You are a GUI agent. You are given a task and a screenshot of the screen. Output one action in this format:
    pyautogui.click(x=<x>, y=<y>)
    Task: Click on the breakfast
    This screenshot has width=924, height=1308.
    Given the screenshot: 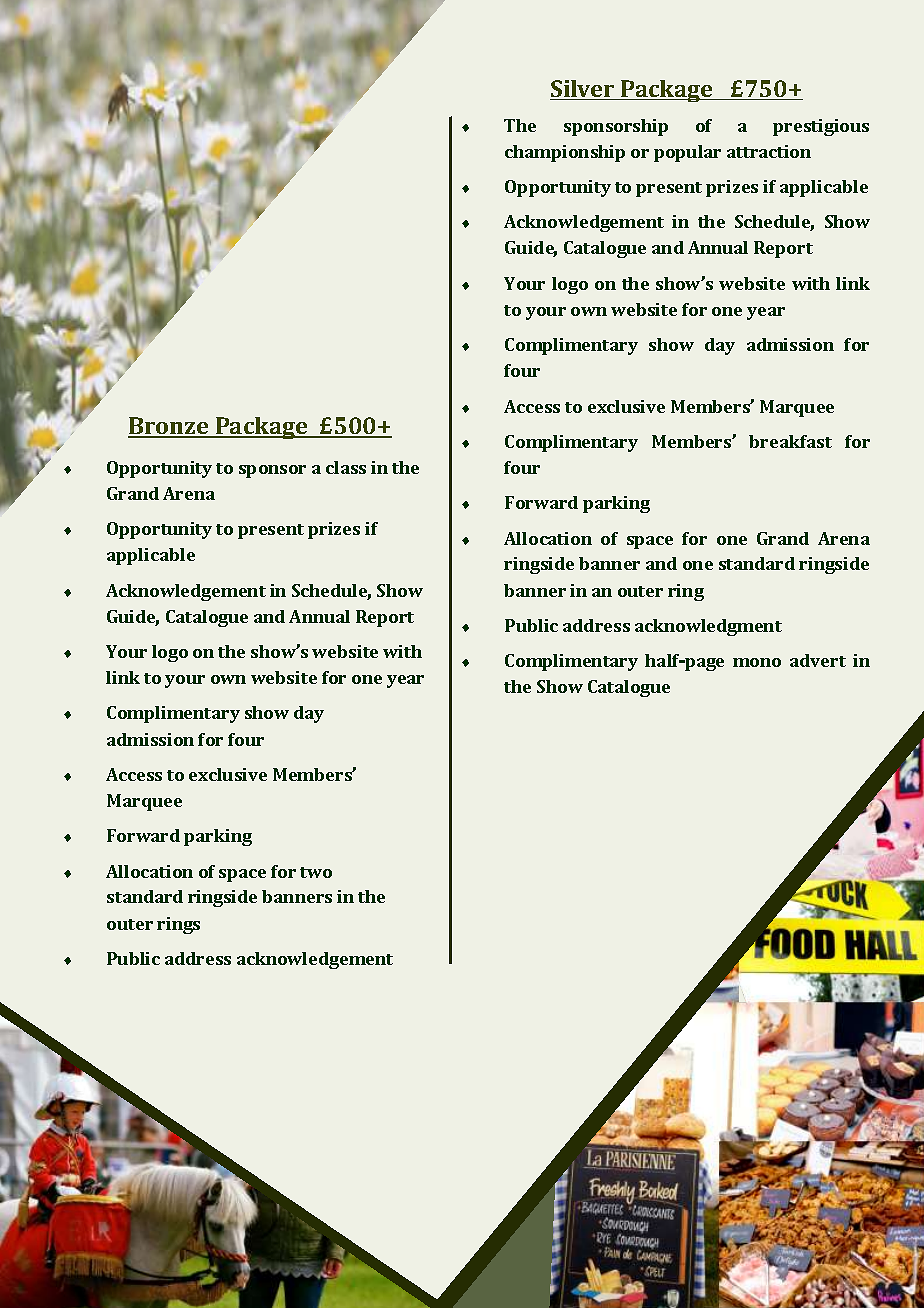 What is the action you would take?
    pyautogui.click(x=790, y=441)
